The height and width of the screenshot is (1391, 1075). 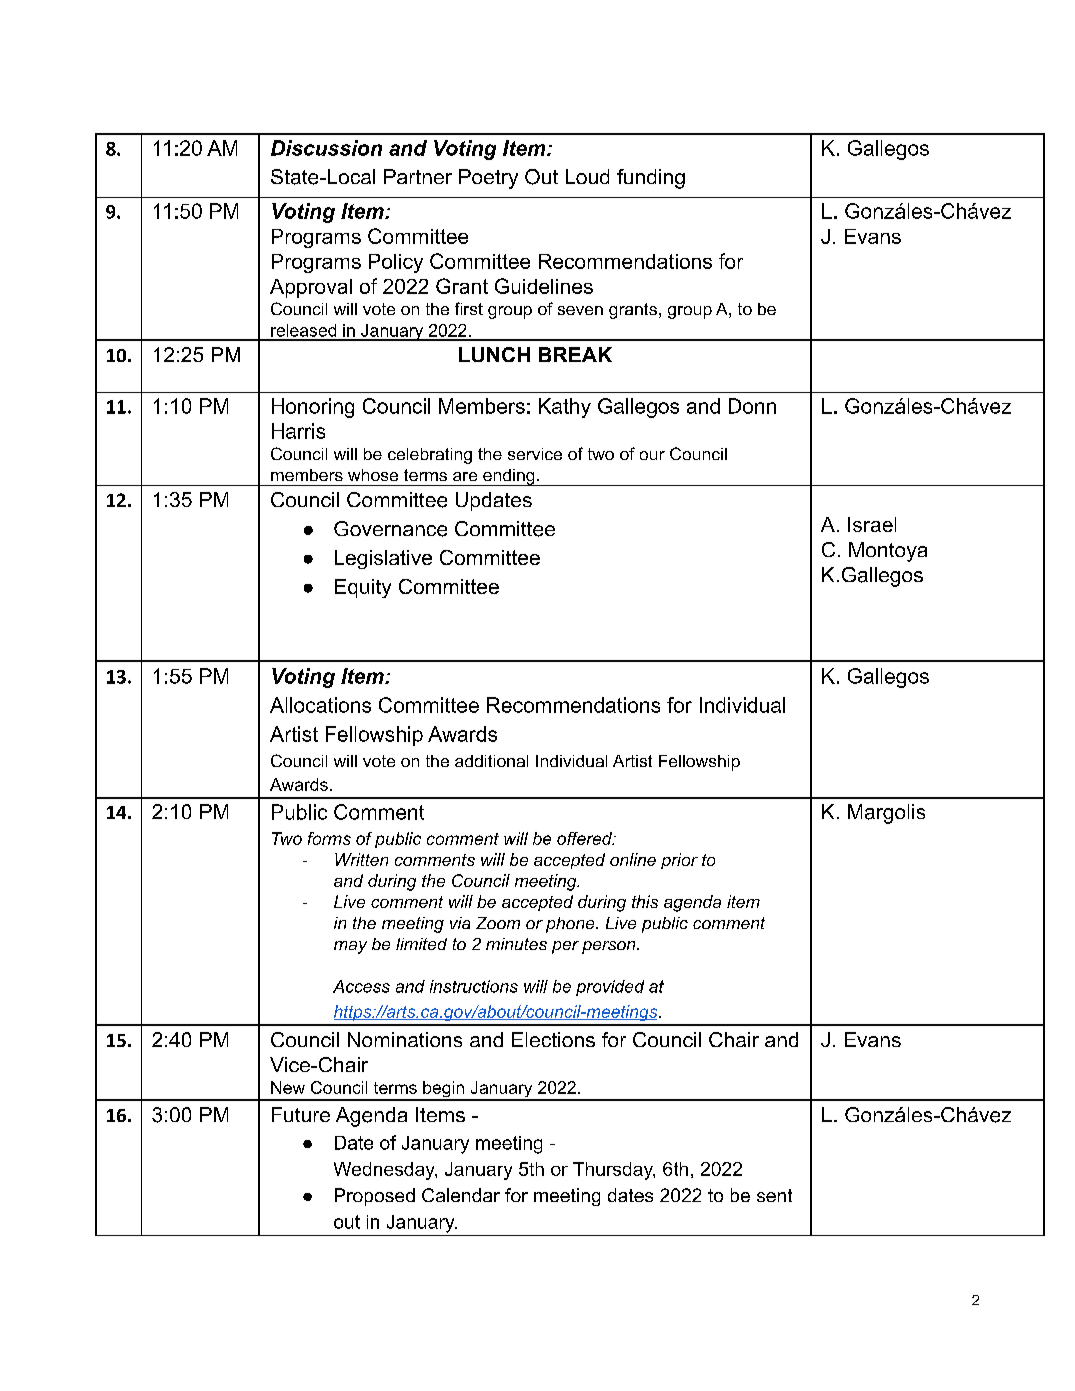 I want to click on funding, so click(x=651, y=179).
